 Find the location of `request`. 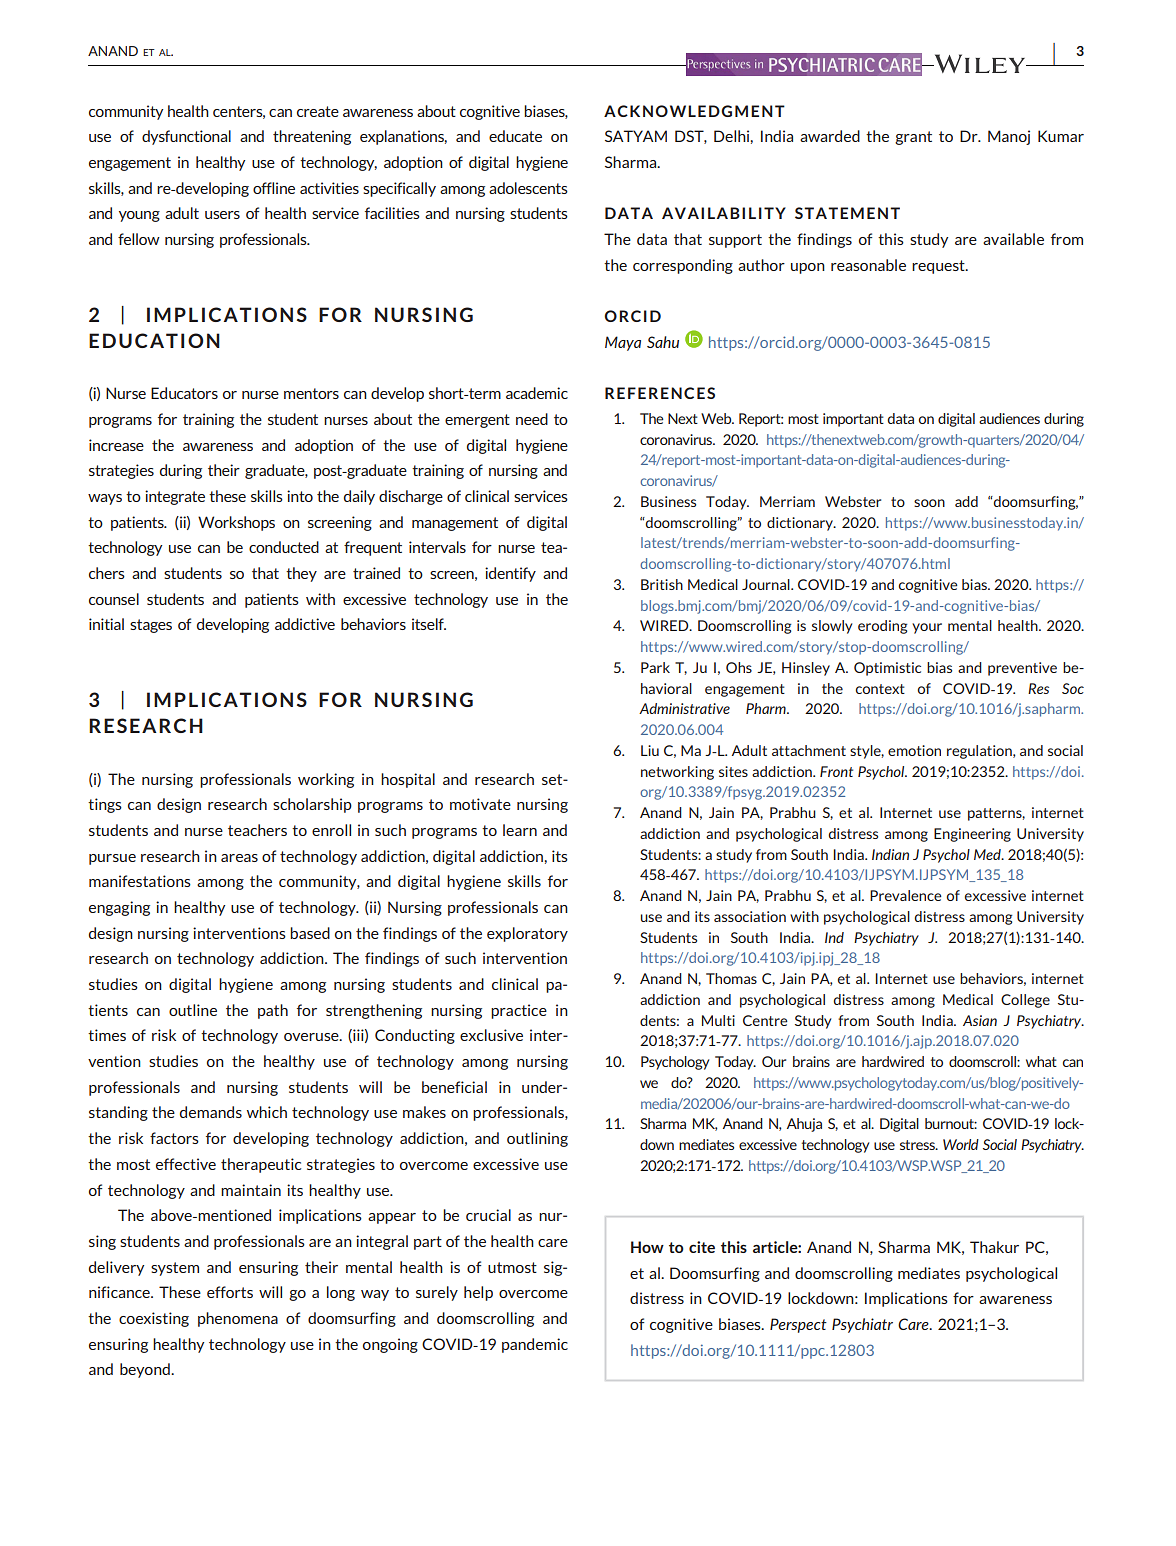

request is located at coordinates (939, 267).
